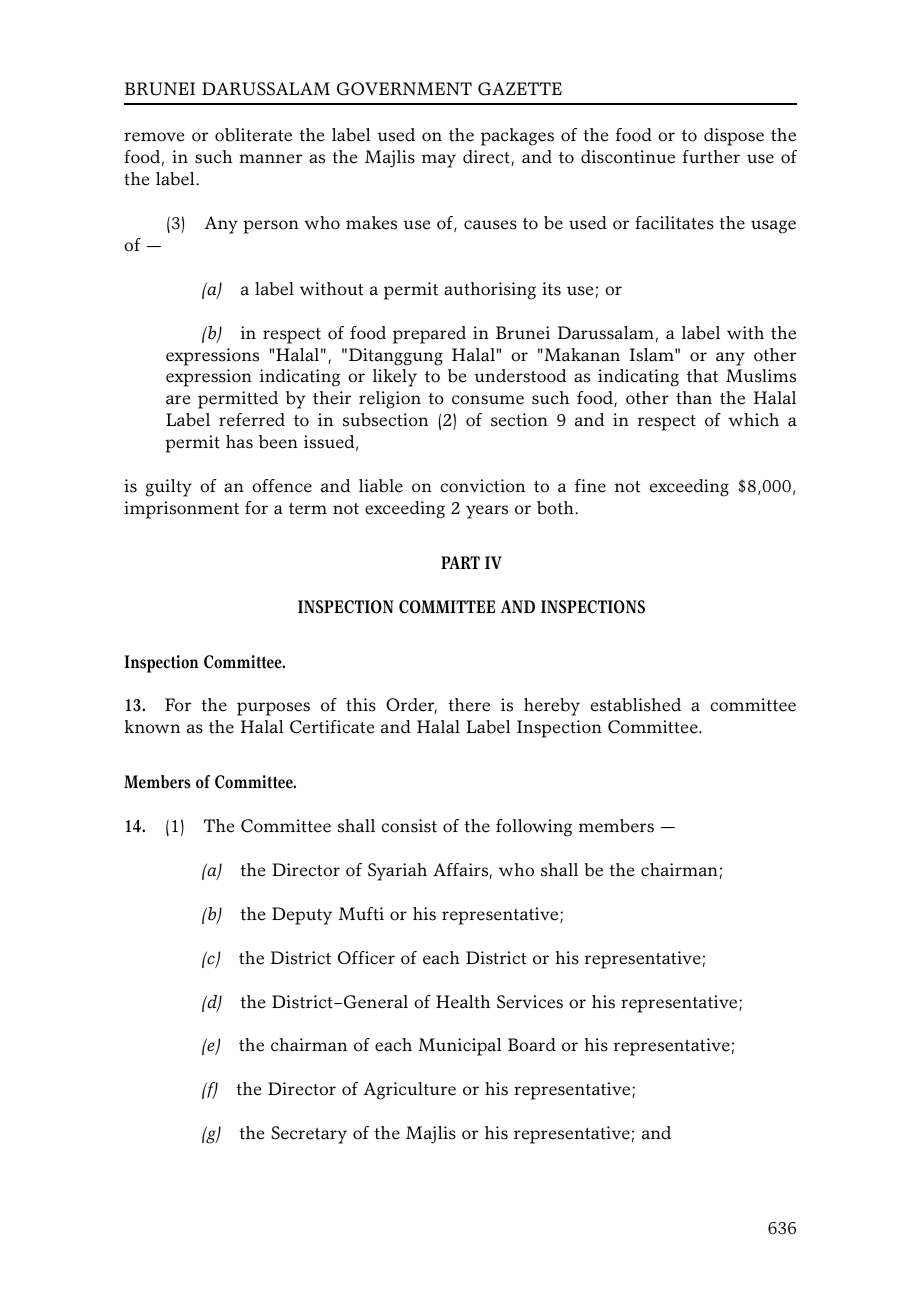 This screenshot has height=1316, width=922. Describe the element at coordinates (439, 161) in the screenshot. I see `may` at that location.
